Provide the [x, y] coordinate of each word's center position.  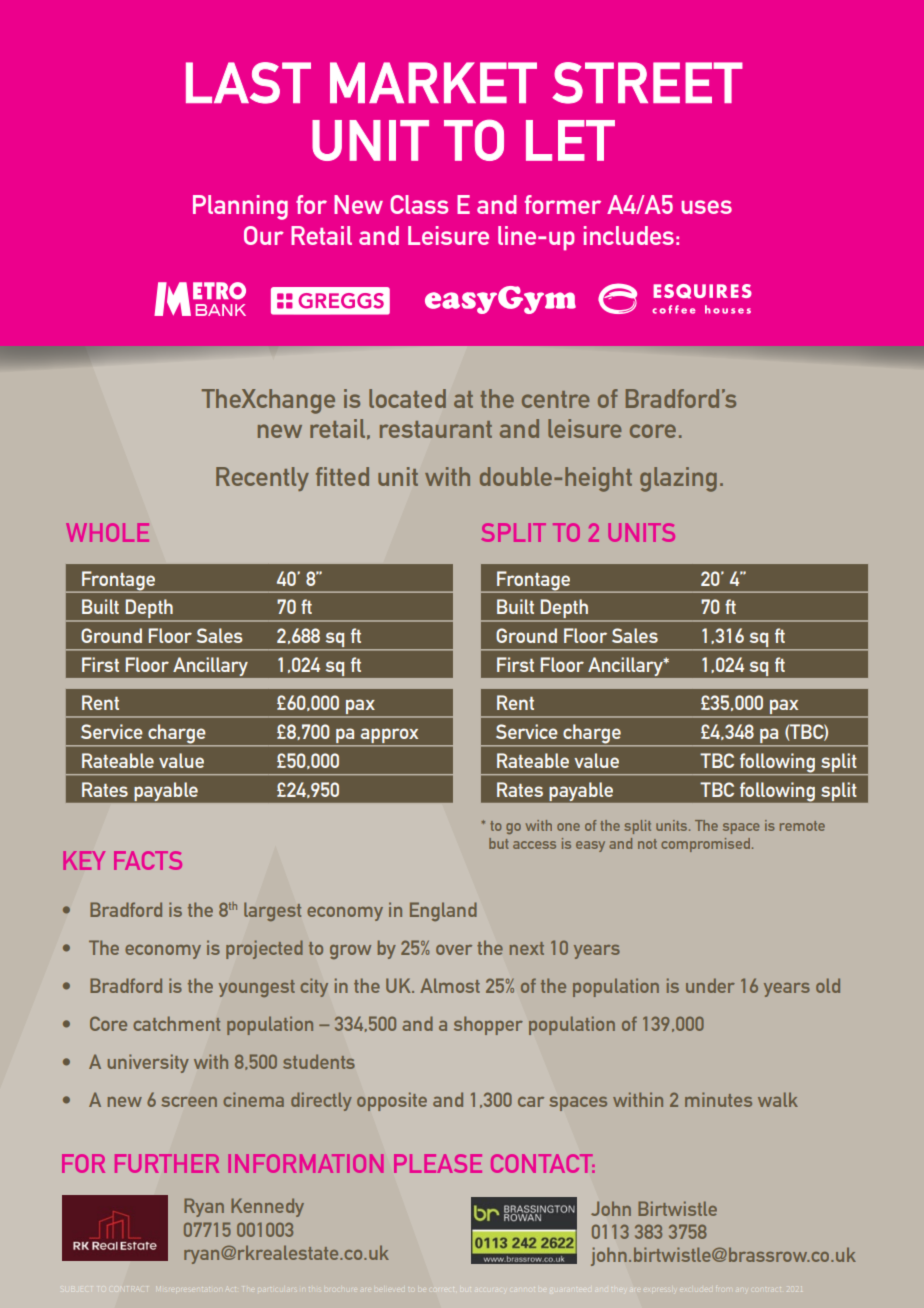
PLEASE [438, 1163]
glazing [678, 479]
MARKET [433, 82]
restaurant [436, 429]
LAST [248, 83]
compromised [707, 845]
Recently [262, 479]
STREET [647, 83]
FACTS [148, 860]
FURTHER [167, 1163]
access [534, 845]
